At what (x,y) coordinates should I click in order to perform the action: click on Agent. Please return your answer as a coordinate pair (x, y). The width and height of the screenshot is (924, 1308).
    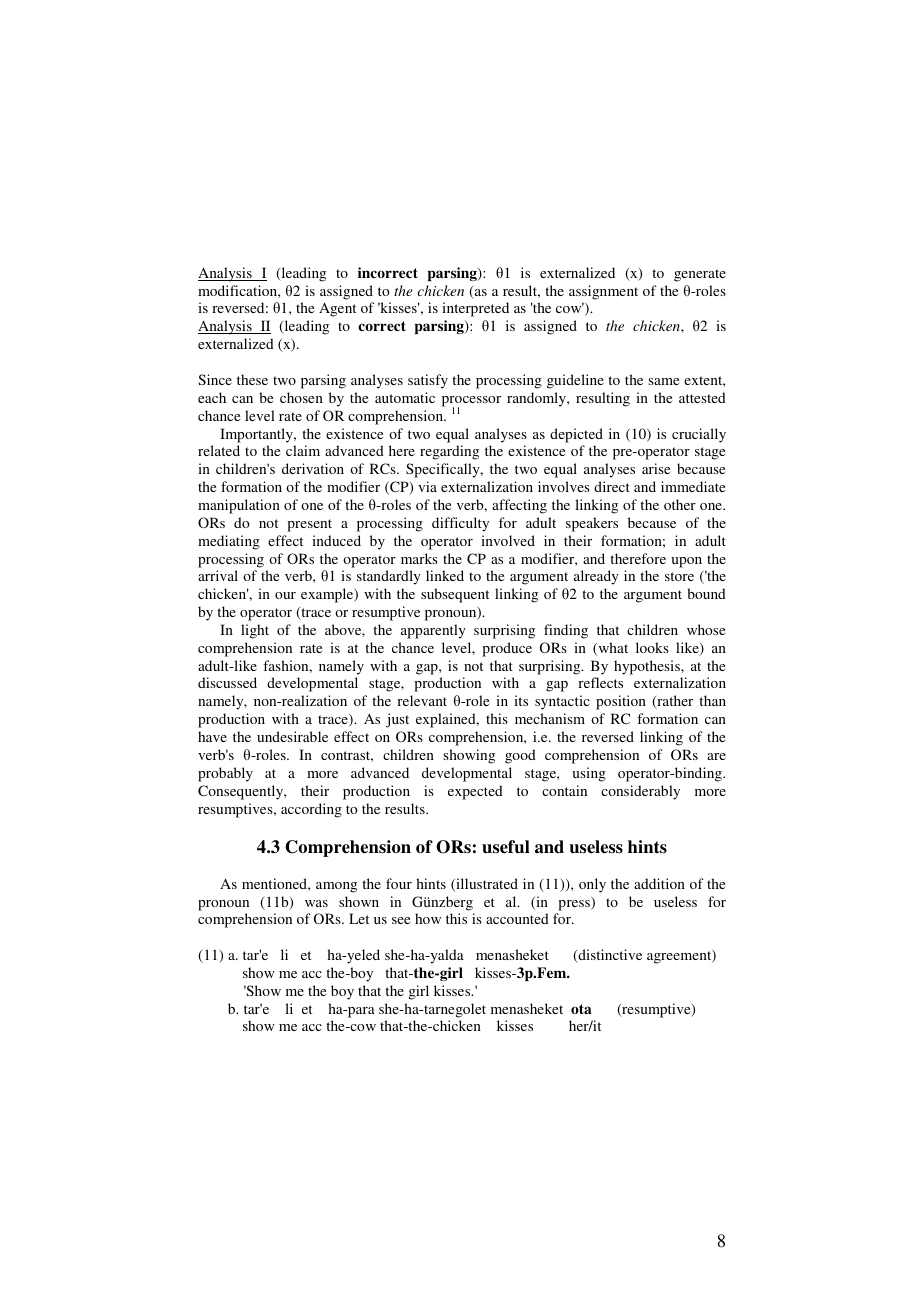
    Looking at the image, I should click on (337, 309).
